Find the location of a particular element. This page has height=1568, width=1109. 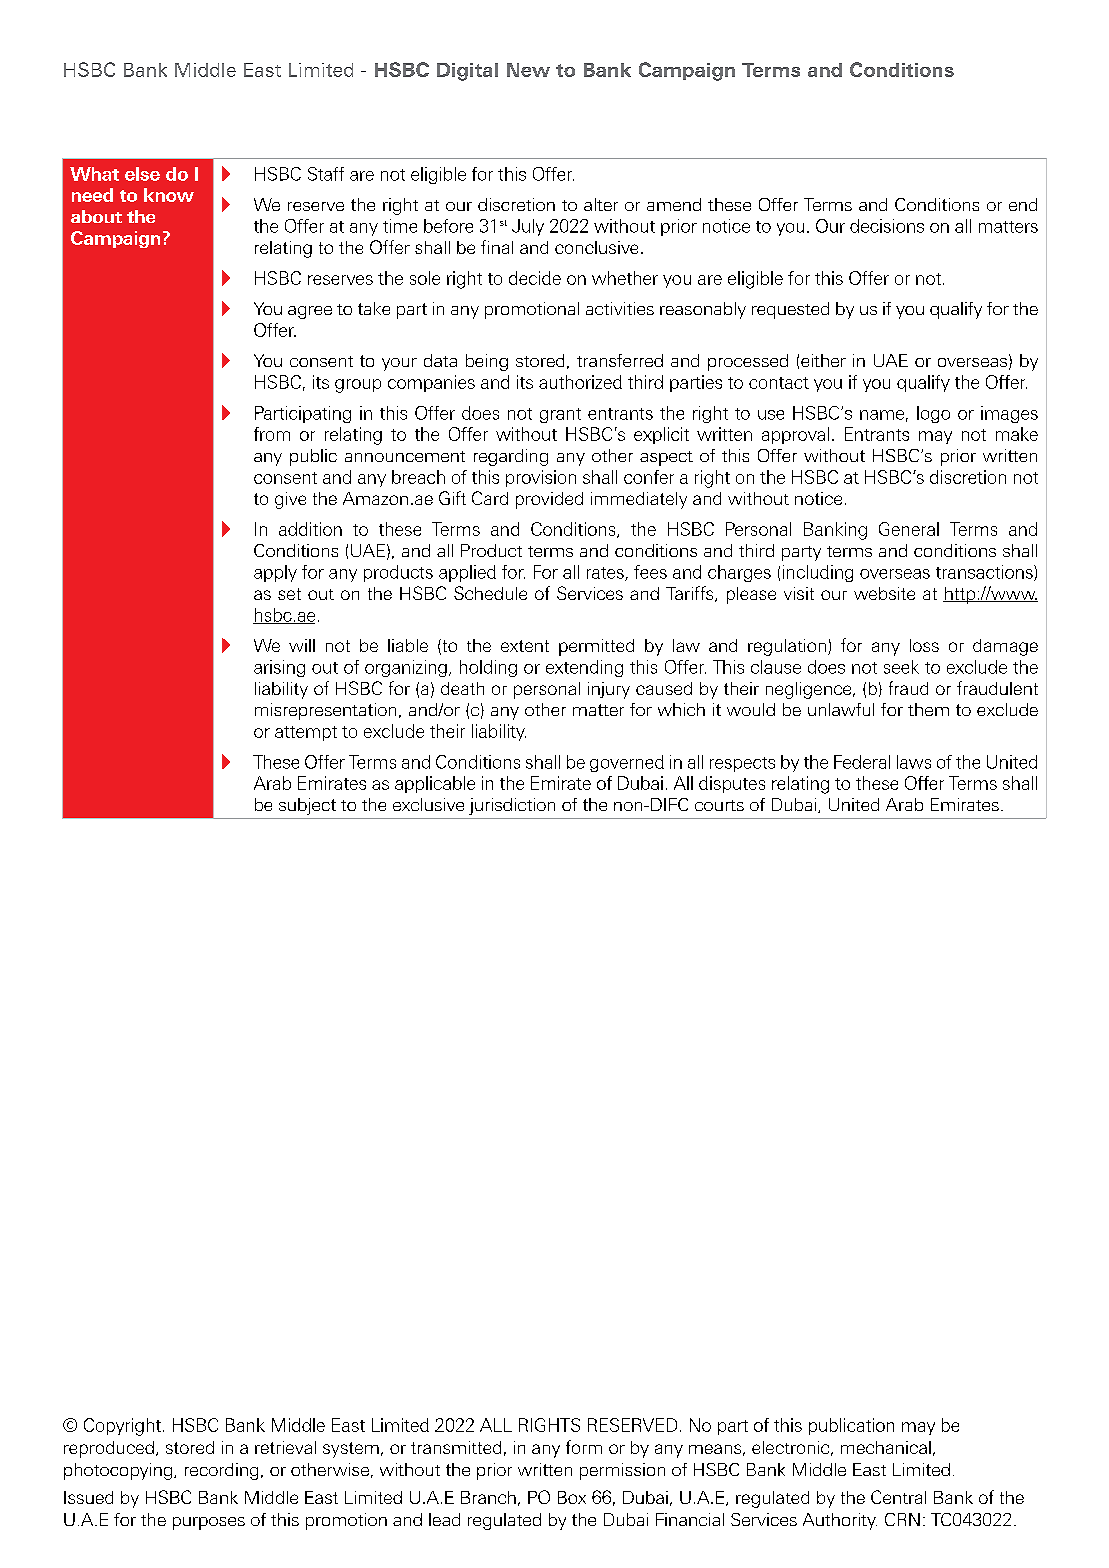

retrieval is located at coordinates (285, 1447).
